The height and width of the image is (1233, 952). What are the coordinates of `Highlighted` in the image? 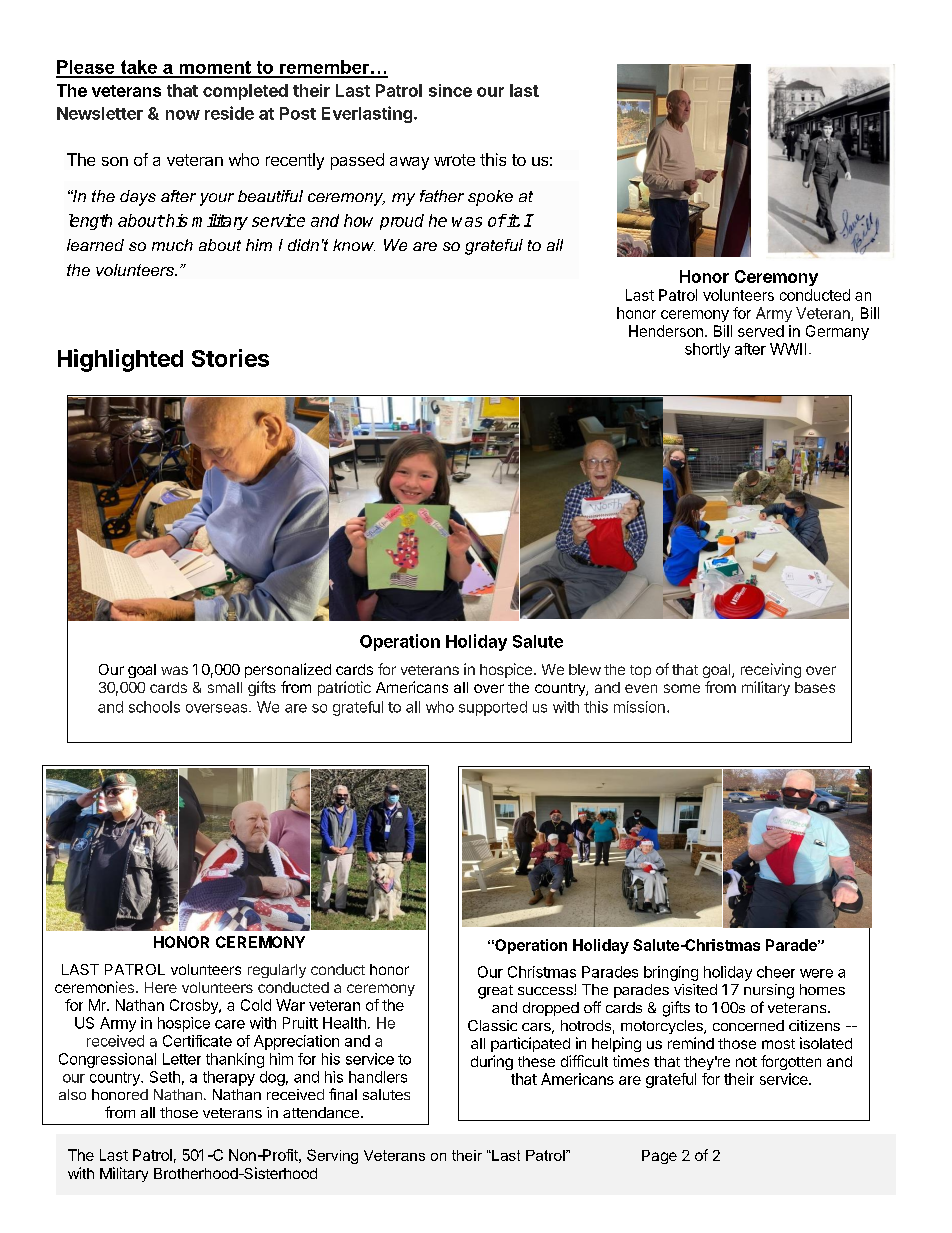 It's located at (120, 360).
